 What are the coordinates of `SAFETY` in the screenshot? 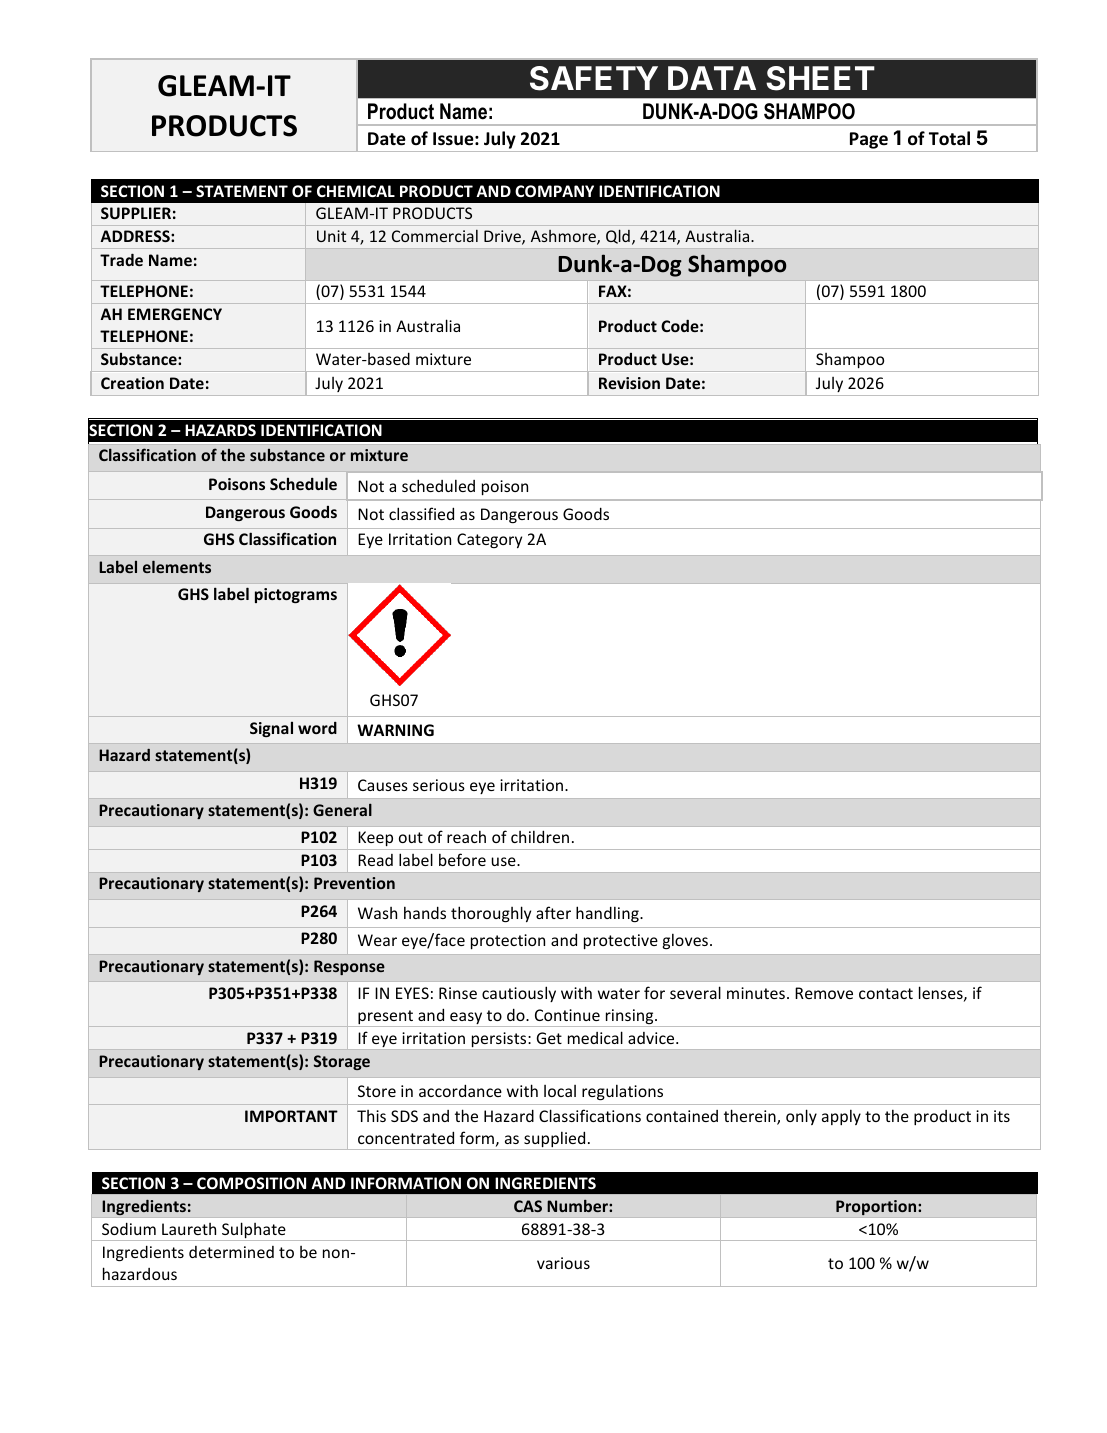 It's located at (594, 78).
